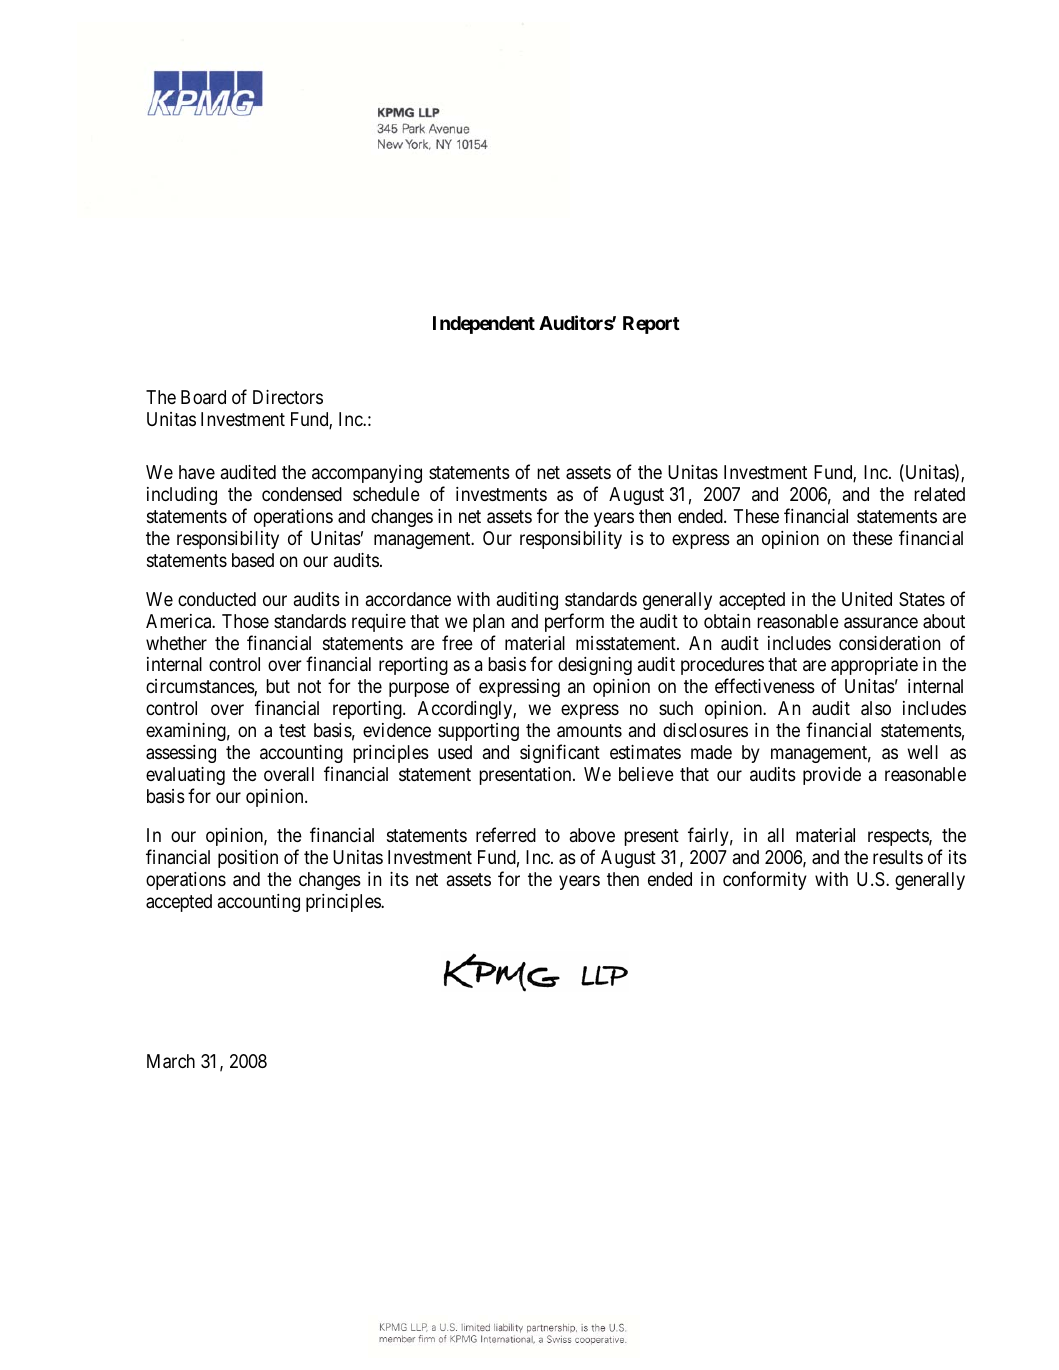  What do you see at coordinates (939, 494) in the document?
I see `related` at bounding box center [939, 494].
